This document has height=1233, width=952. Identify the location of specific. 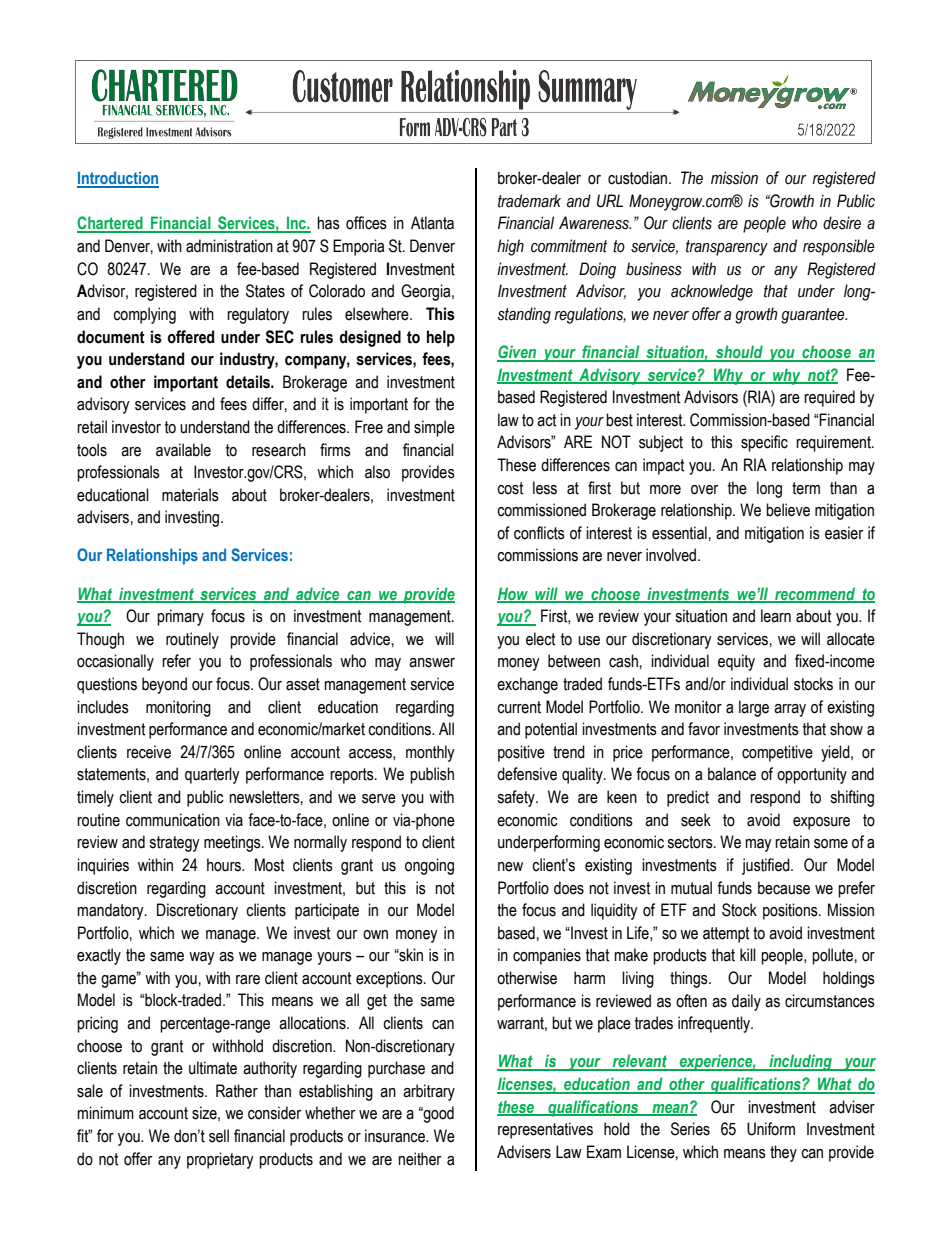
(764, 443).
